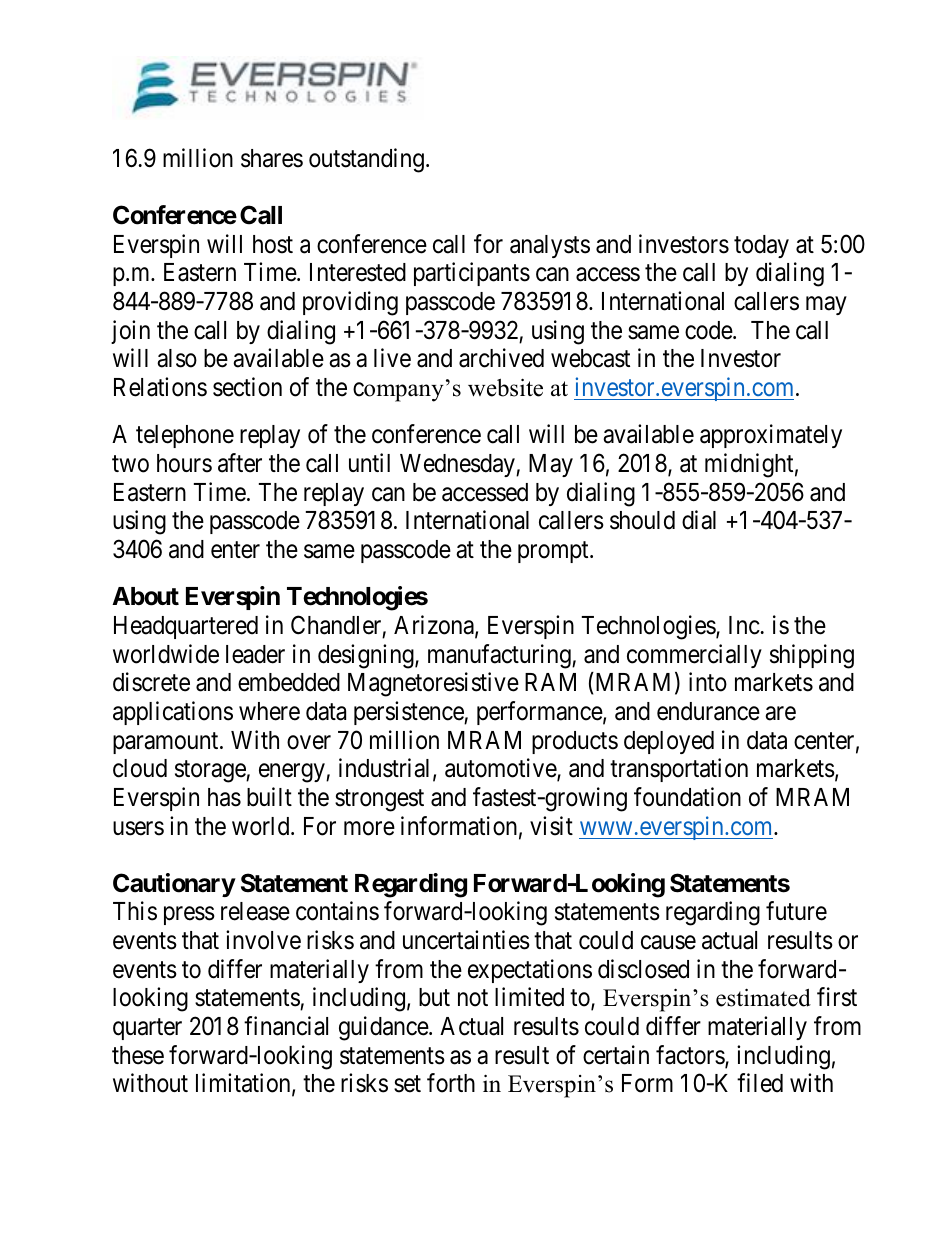  Describe the element at coordinates (138, 1055) in the page. I see `these` at that location.
